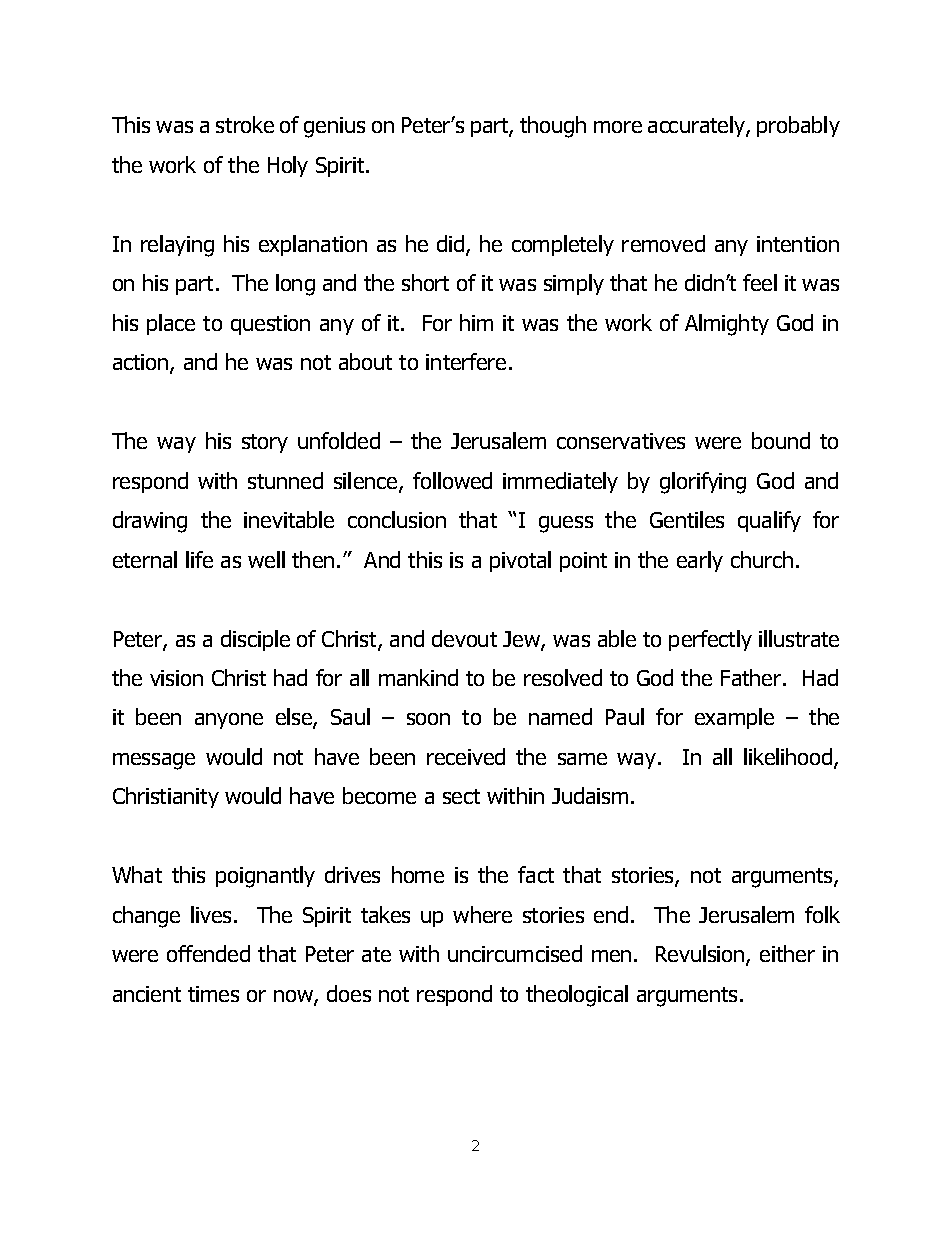 This screenshot has width=952, height=1233. Describe the element at coordinates (229, 721) in the screenshot. I see `anyone` at that location.
